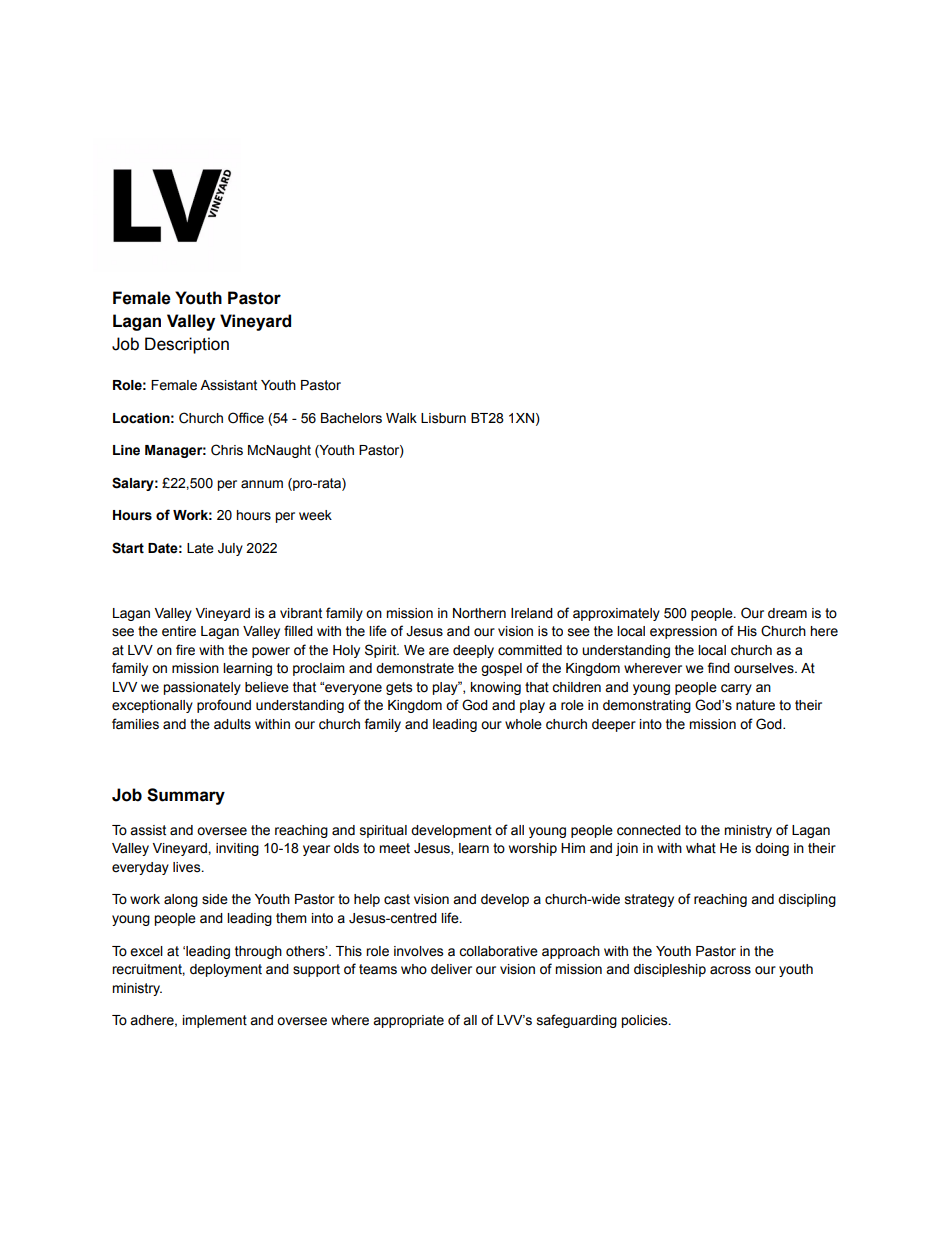 The image size is (952, 1233). What do you see at coordinates (186, 796) in the page?
I see `Summary` at bounding box center [186, 796].
